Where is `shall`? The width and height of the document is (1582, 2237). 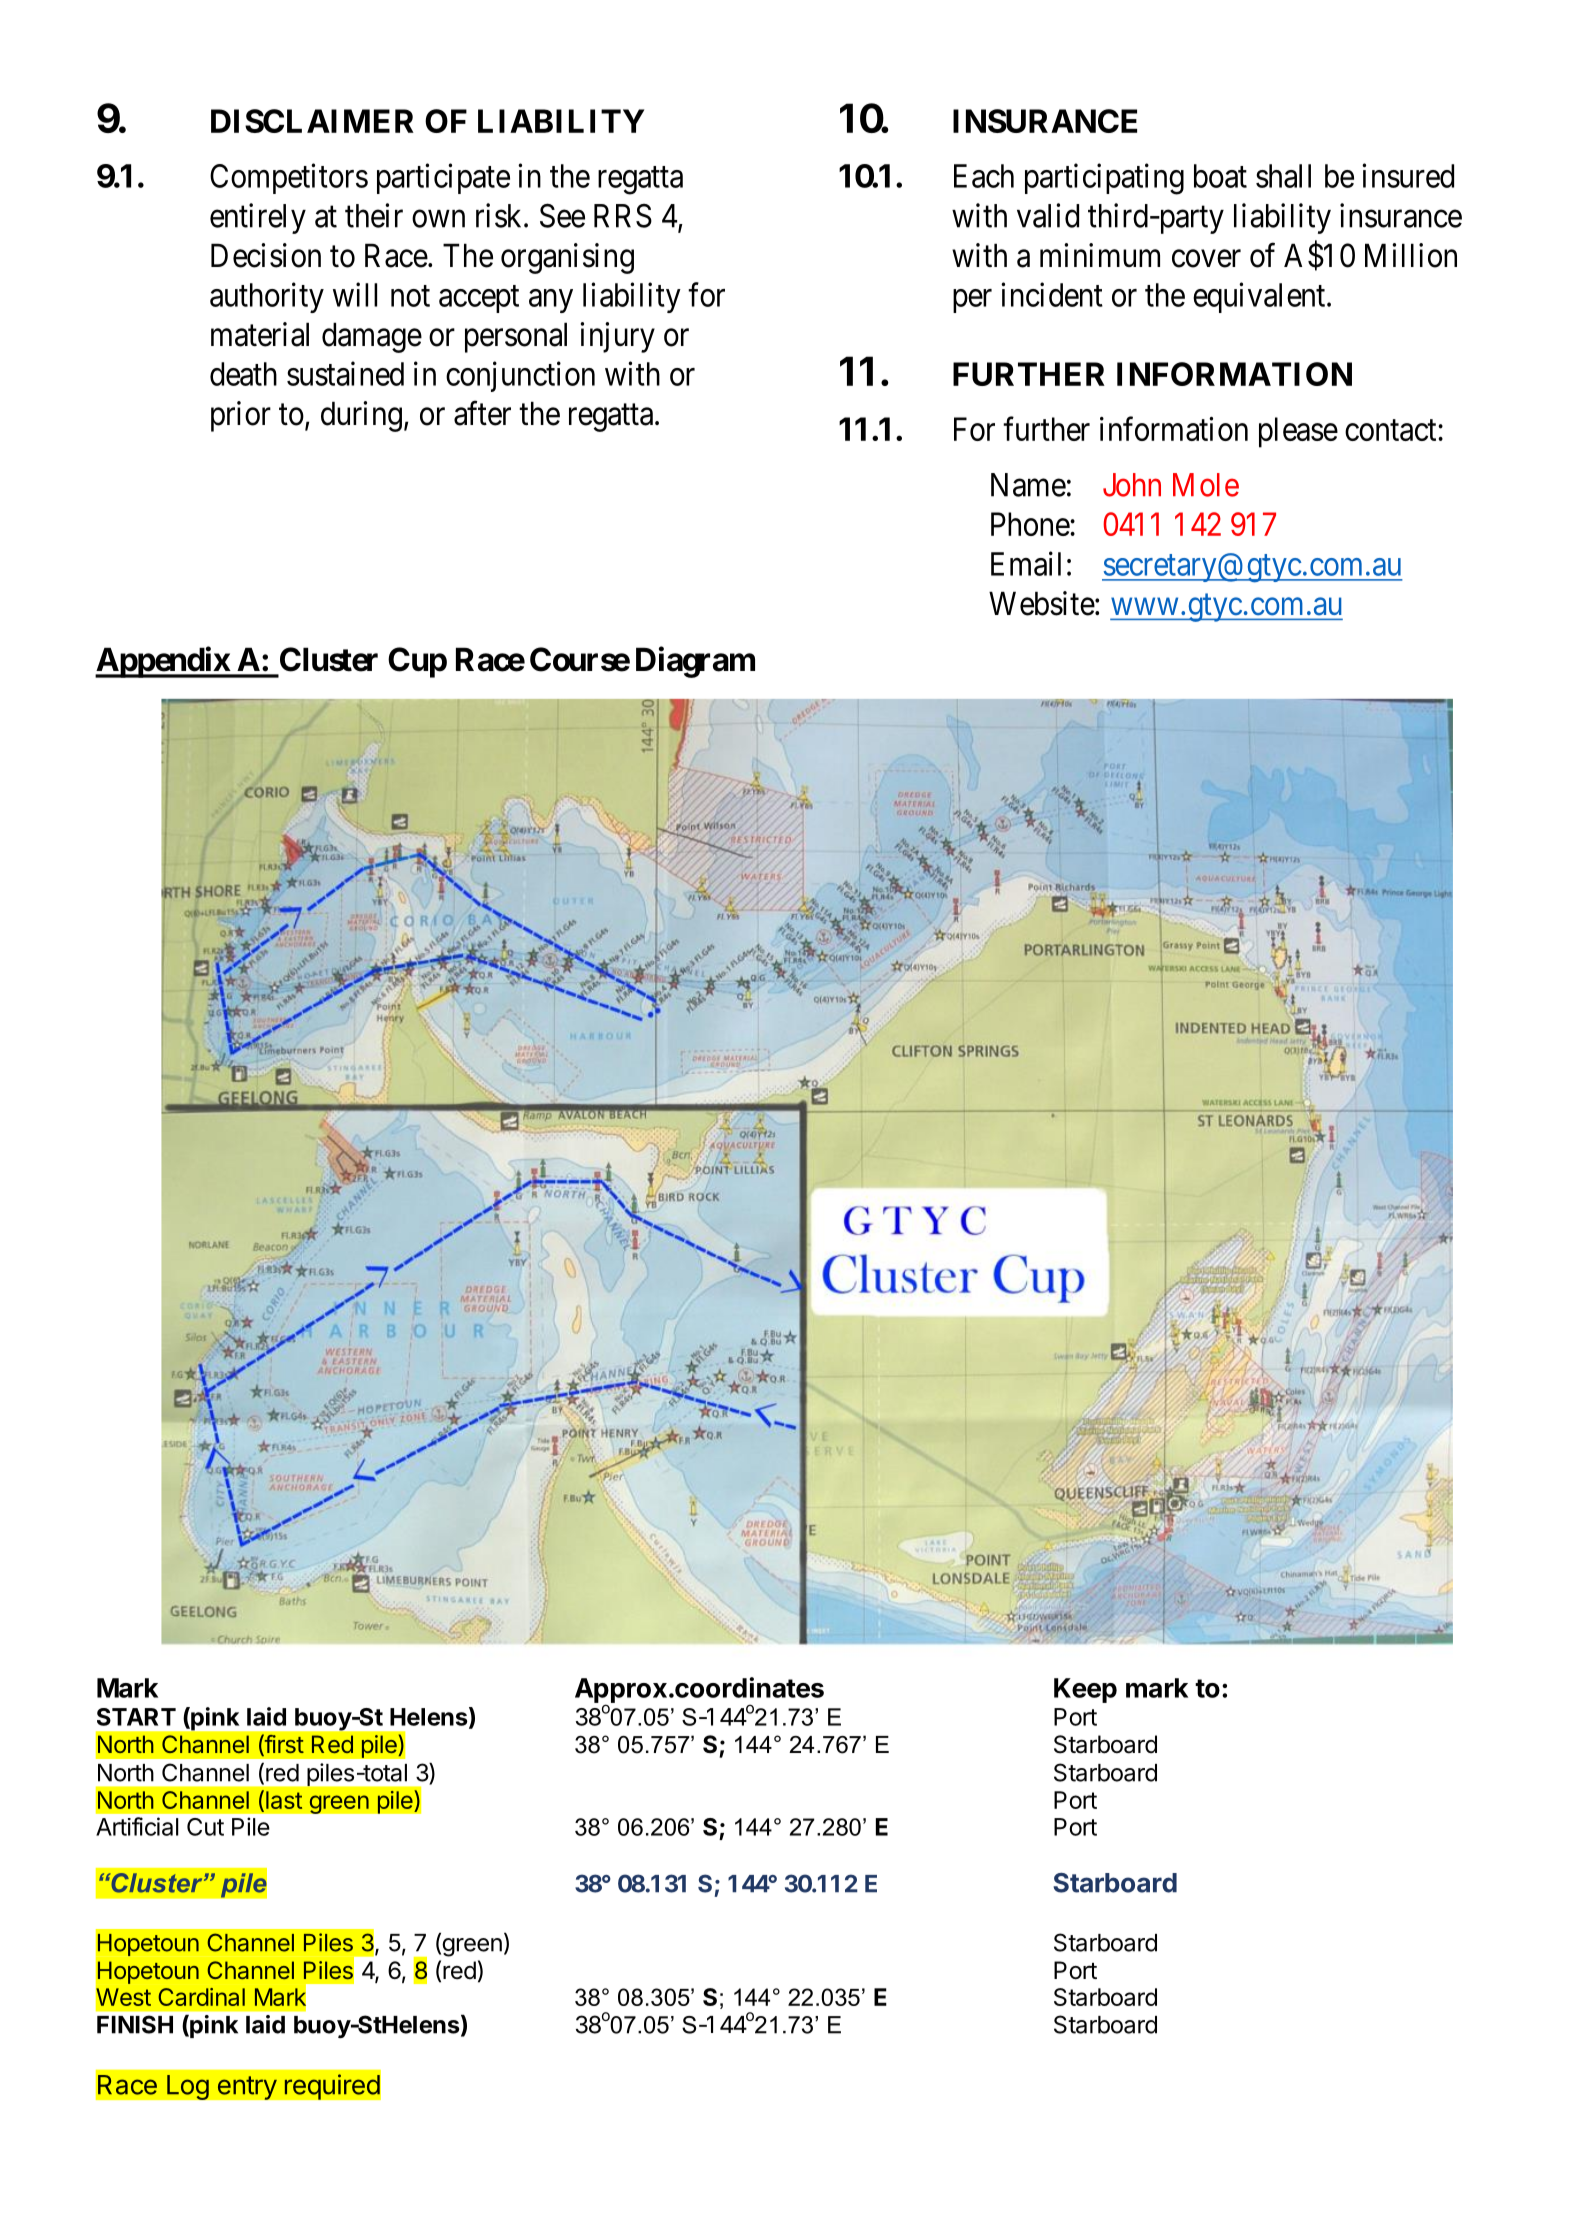
shall is located at coordinates (1283, 176).
